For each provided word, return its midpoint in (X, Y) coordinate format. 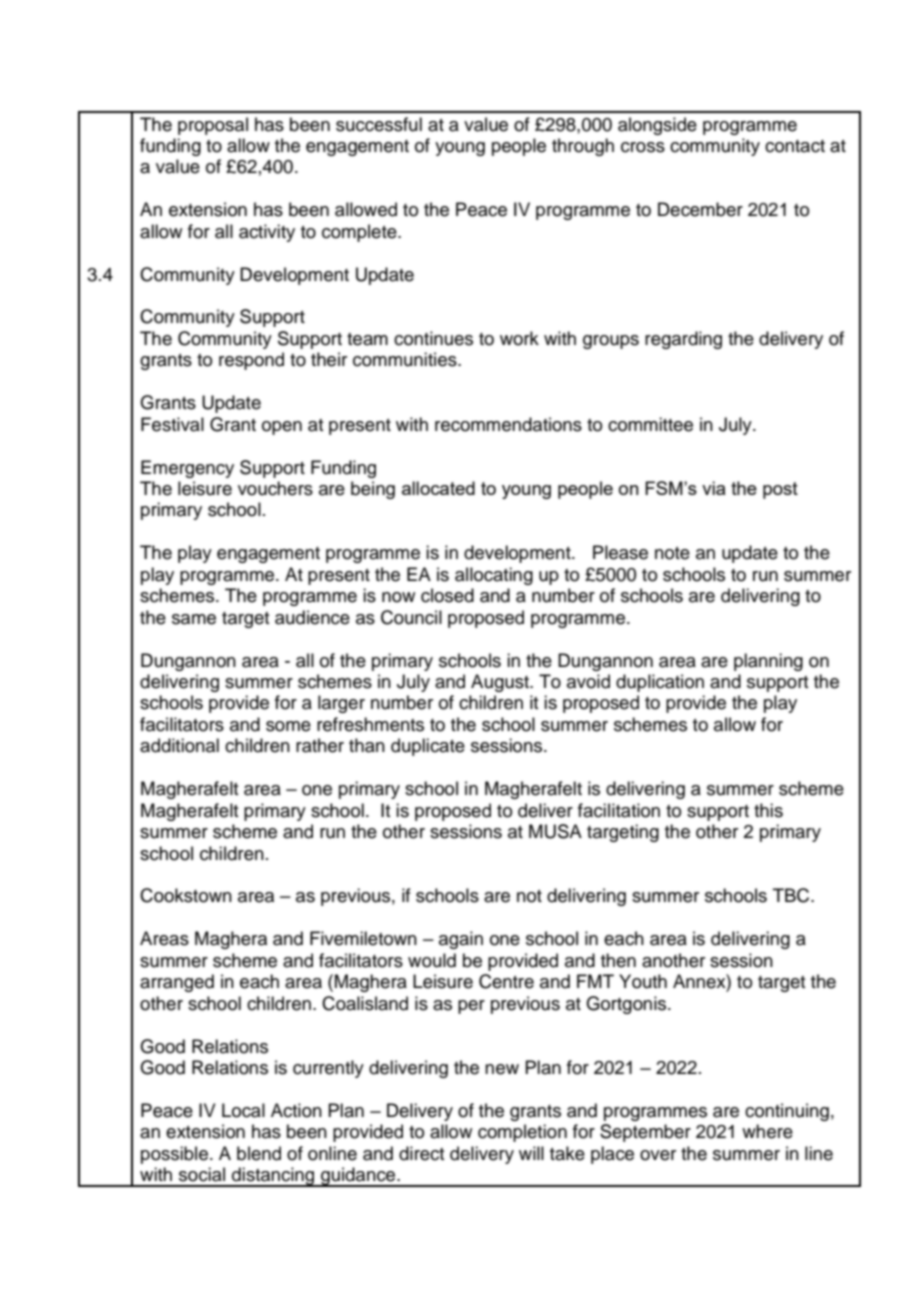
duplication (660, 683)
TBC (792, 895)
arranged (177, 983)
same (194, 619)
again (461, 940)
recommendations (508, 424)
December (700, 209)
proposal (213, 126)
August (501, 683)
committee (650, 424)
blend (259, 1153)
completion (522, 1133)
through (583, 147)
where (767, 1131)
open (282, 428)
